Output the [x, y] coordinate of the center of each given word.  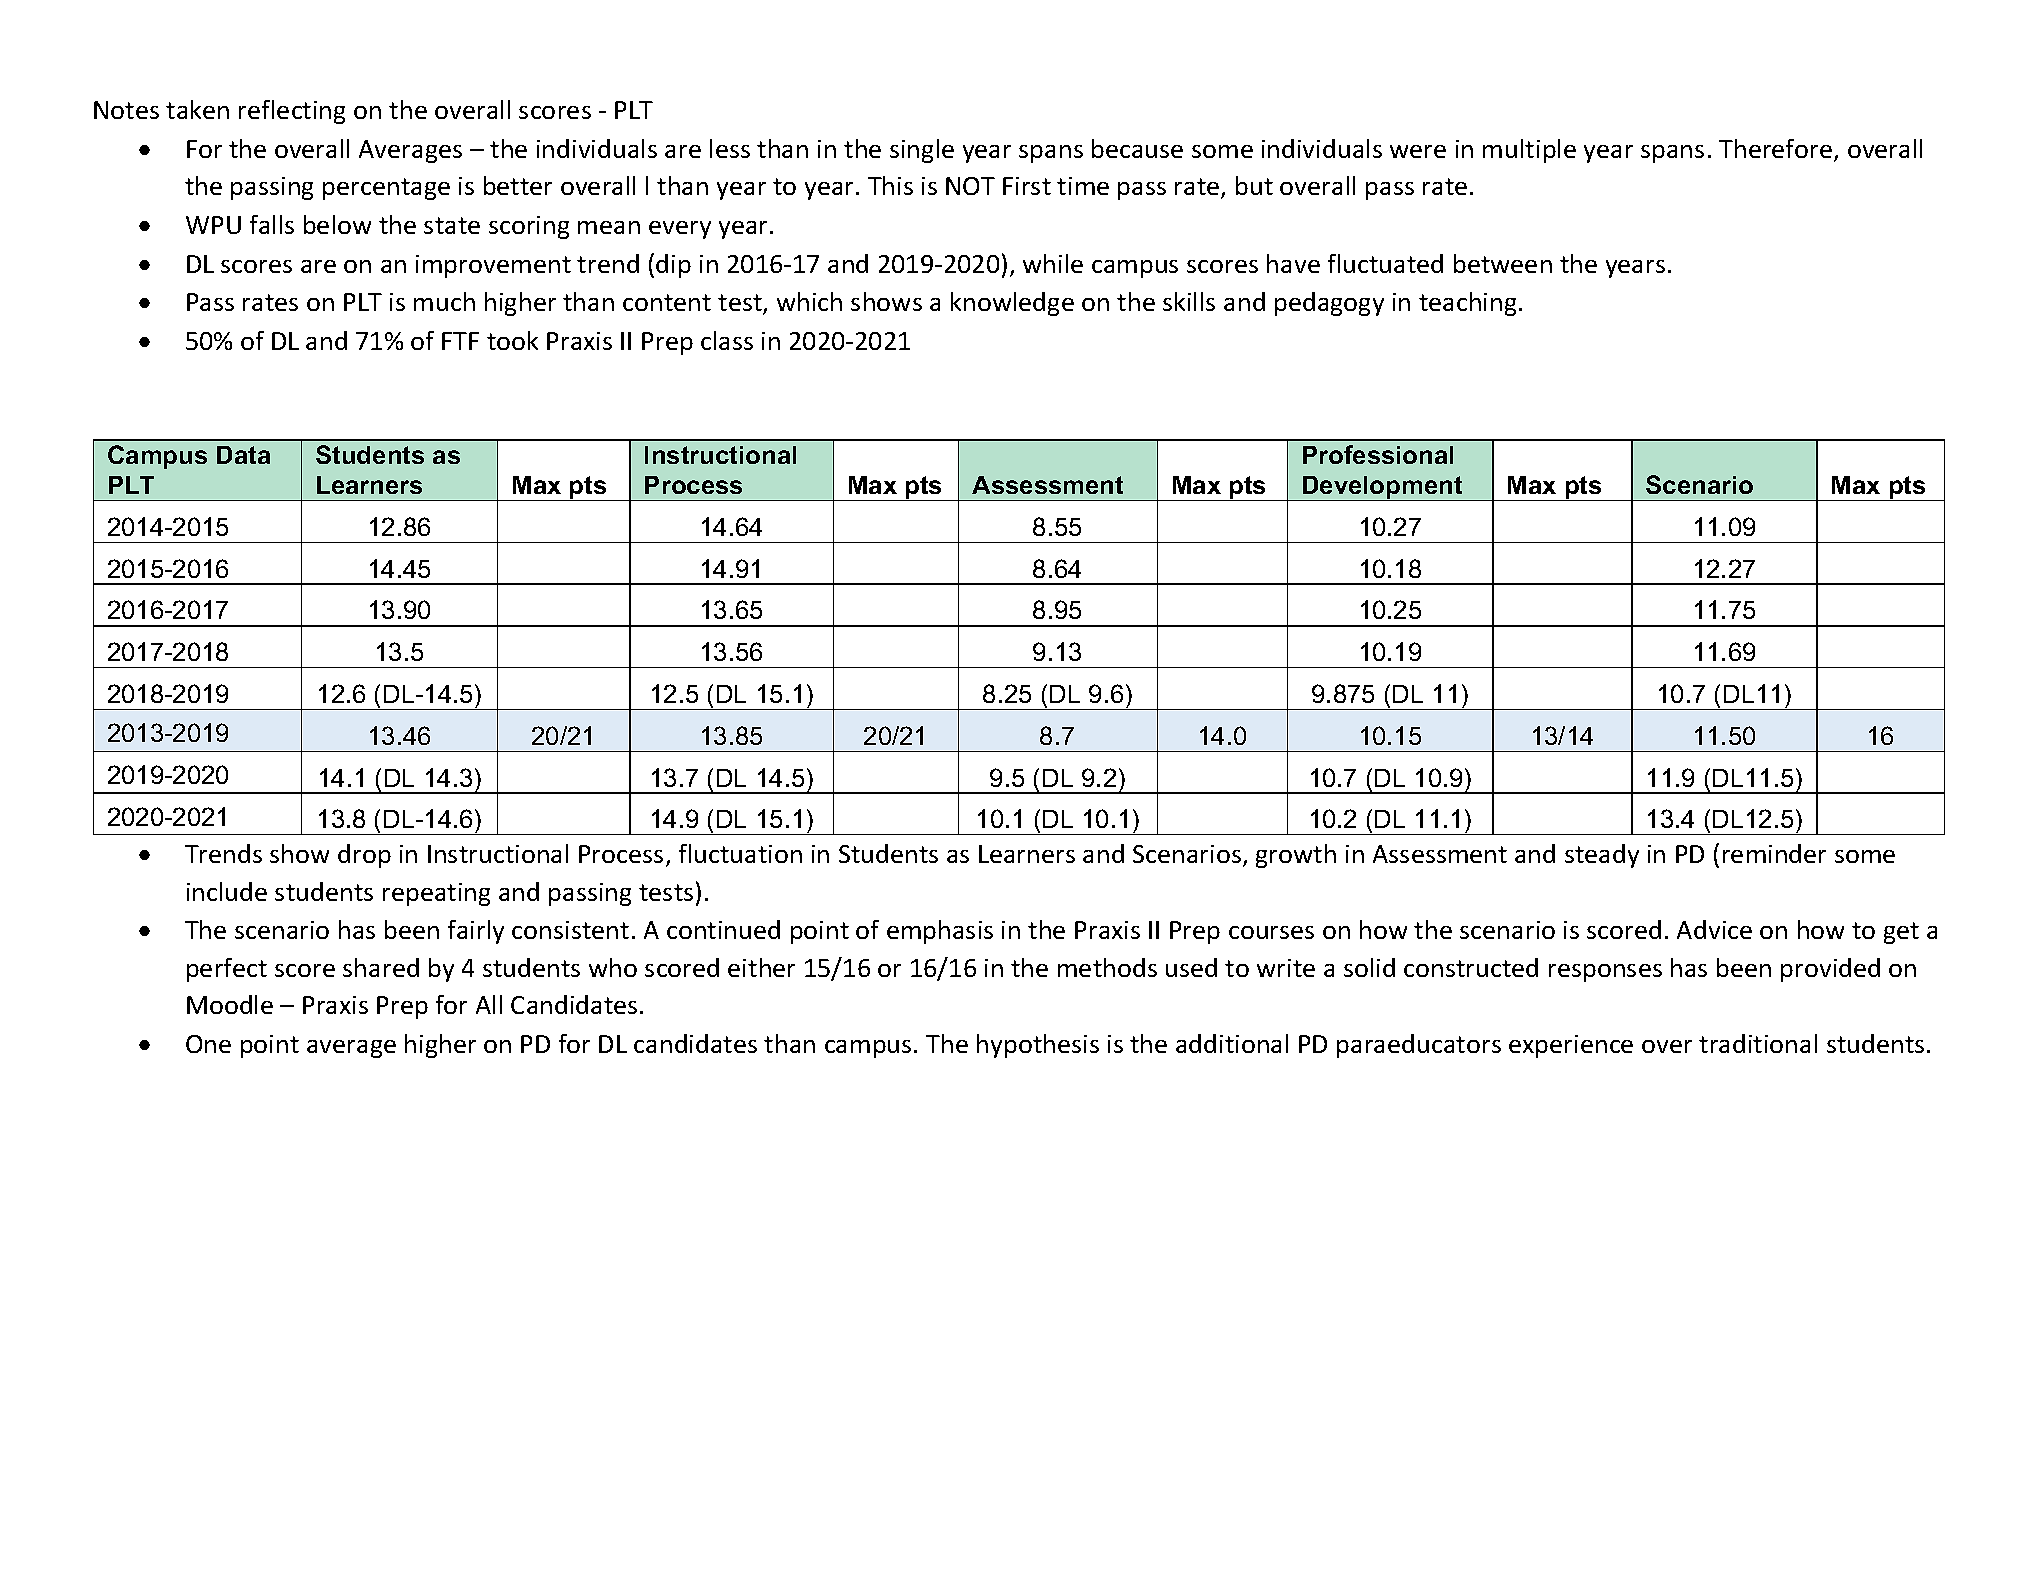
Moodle [230, 1004]
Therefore [1777, 150]
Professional [1378, 454]
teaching [1467, 304]
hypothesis [1038, 1046]
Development [1383, 488]
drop [364, 856]
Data [243, 455]
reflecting [292, 112]
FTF [460, 341]
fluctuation [740, 853]
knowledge [1012, 304]
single [922, 151]
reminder [1774, 853]
